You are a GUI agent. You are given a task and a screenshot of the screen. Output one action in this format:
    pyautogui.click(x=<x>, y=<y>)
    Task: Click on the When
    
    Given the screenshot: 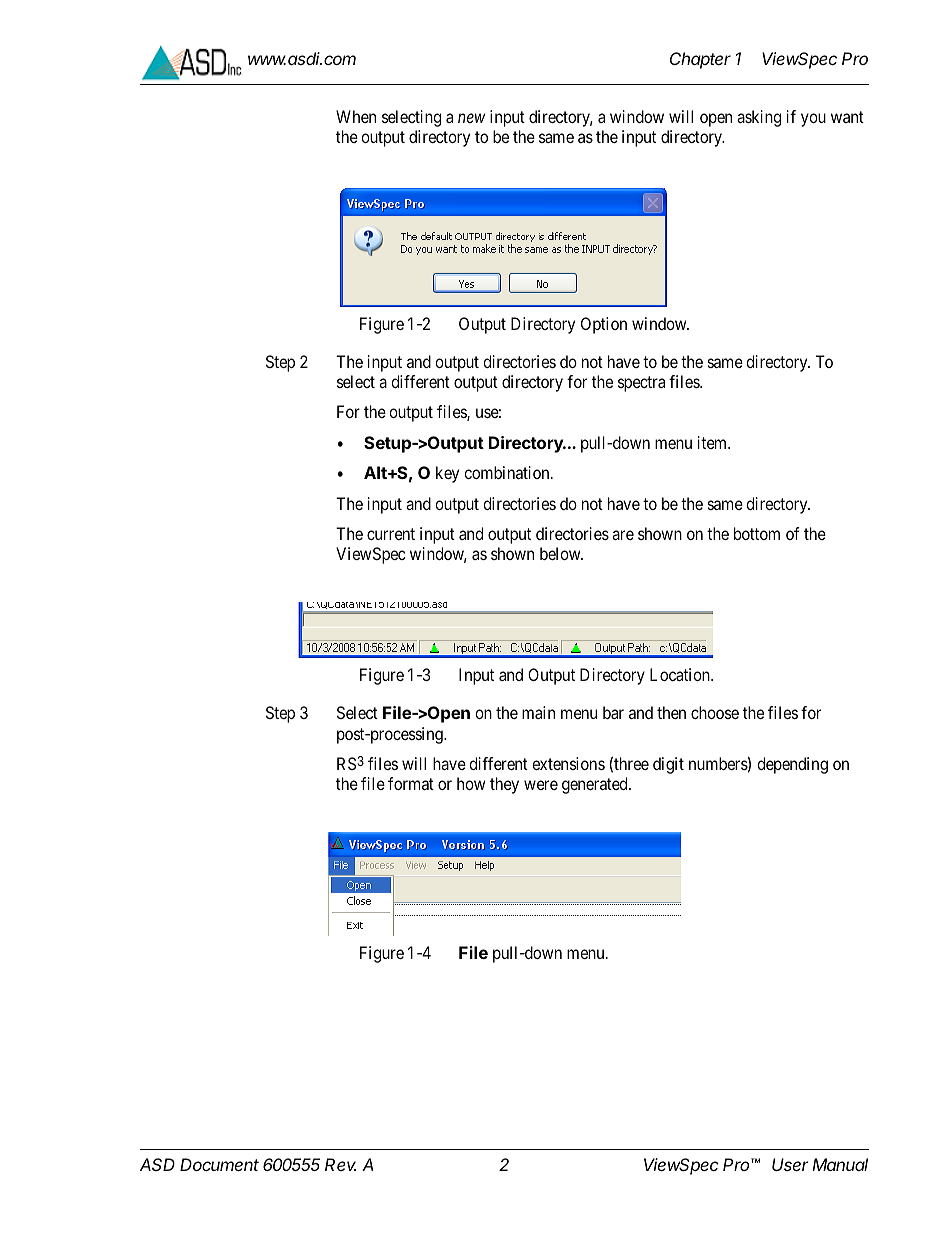 What is the action you would take?
    pyautogui.click(x=356, y=116)
